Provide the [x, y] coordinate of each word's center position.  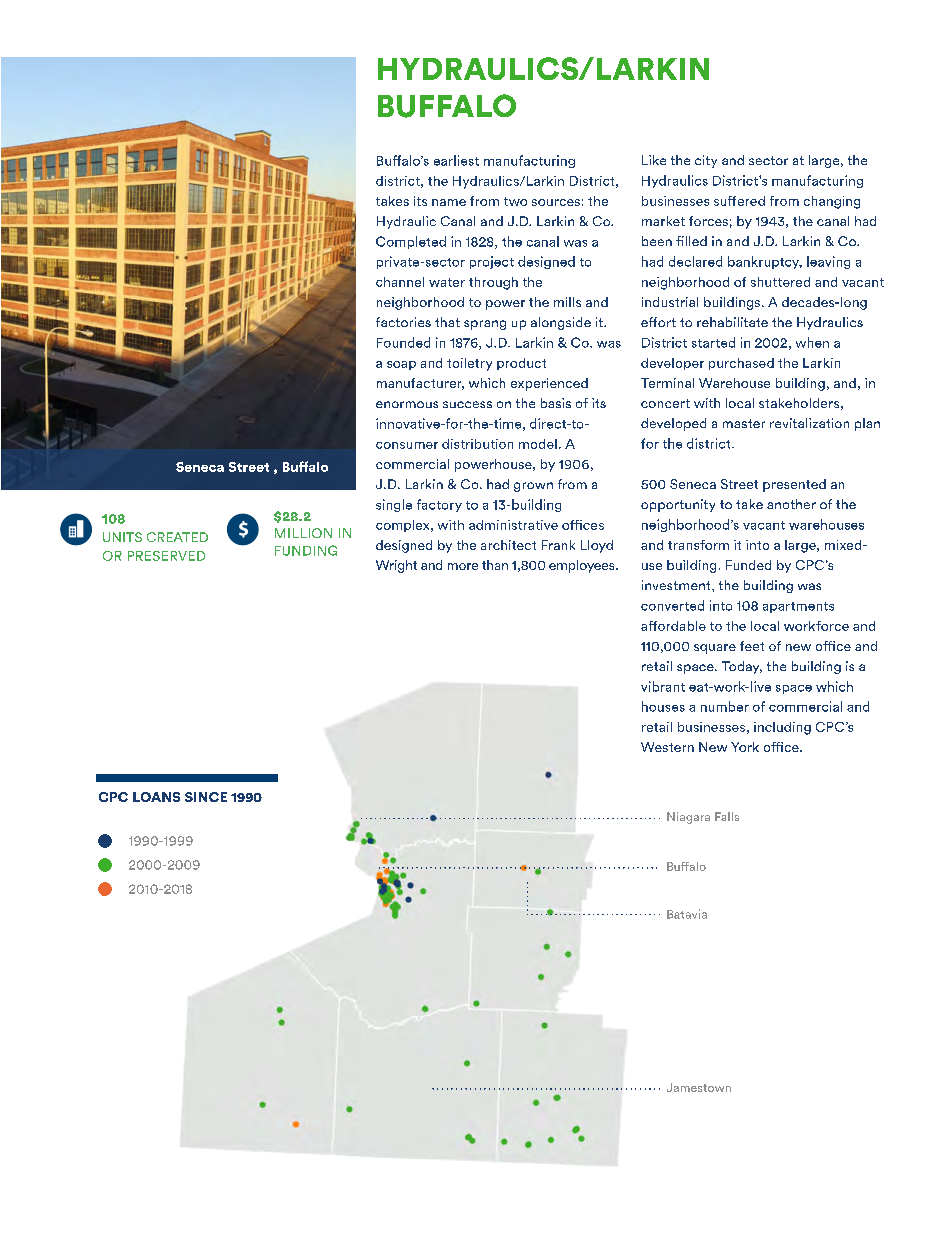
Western [667, 747]
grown [533, 487]
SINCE [206, 797]
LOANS [156, 797]
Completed [411, 242]
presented [794, 485]
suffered [739, 201]
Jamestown [699, 1087]
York [745, 747]
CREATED [177, 537]
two [515, 201]
